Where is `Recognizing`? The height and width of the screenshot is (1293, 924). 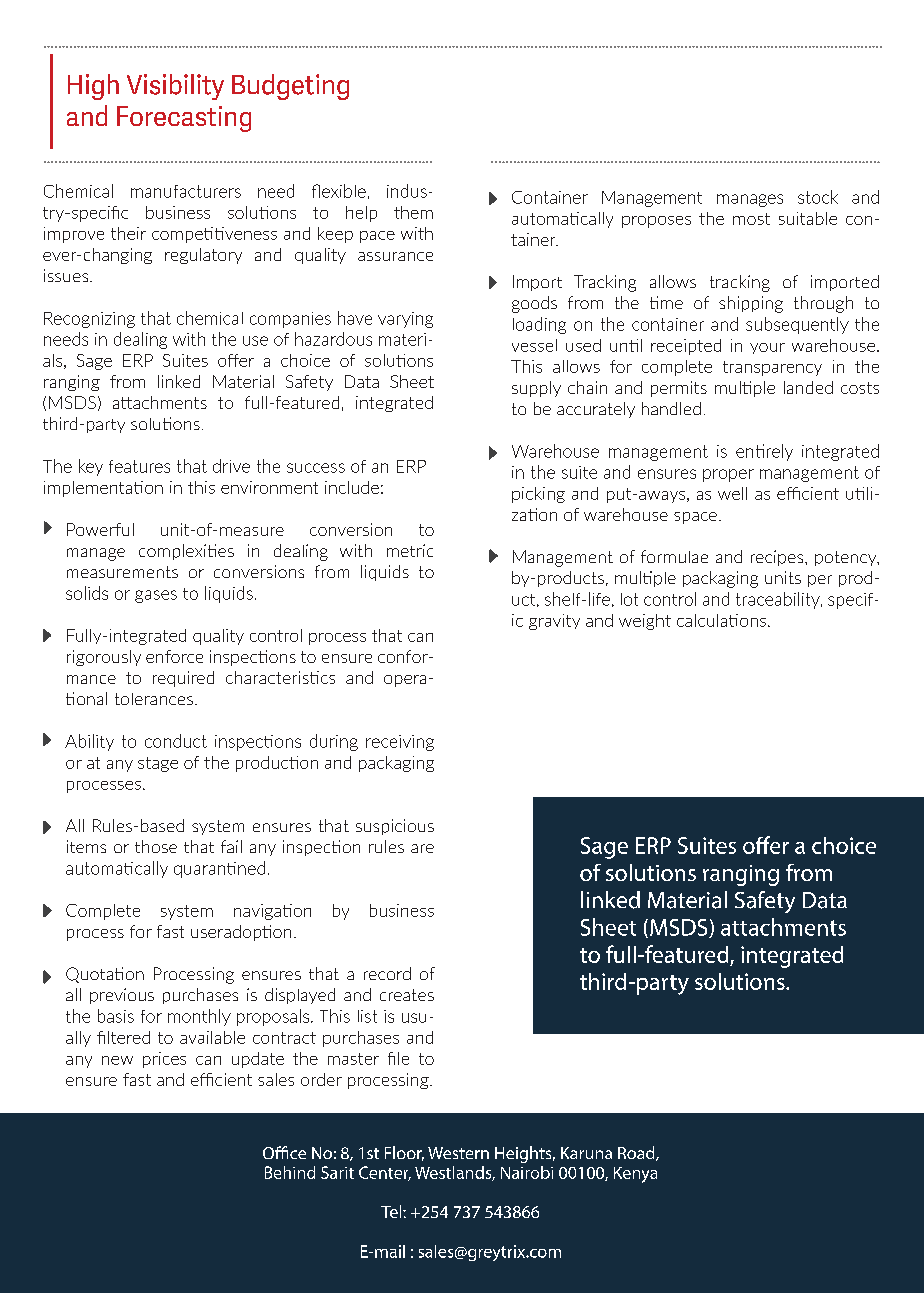 Recognizing is located at coordinates (89, 320).
